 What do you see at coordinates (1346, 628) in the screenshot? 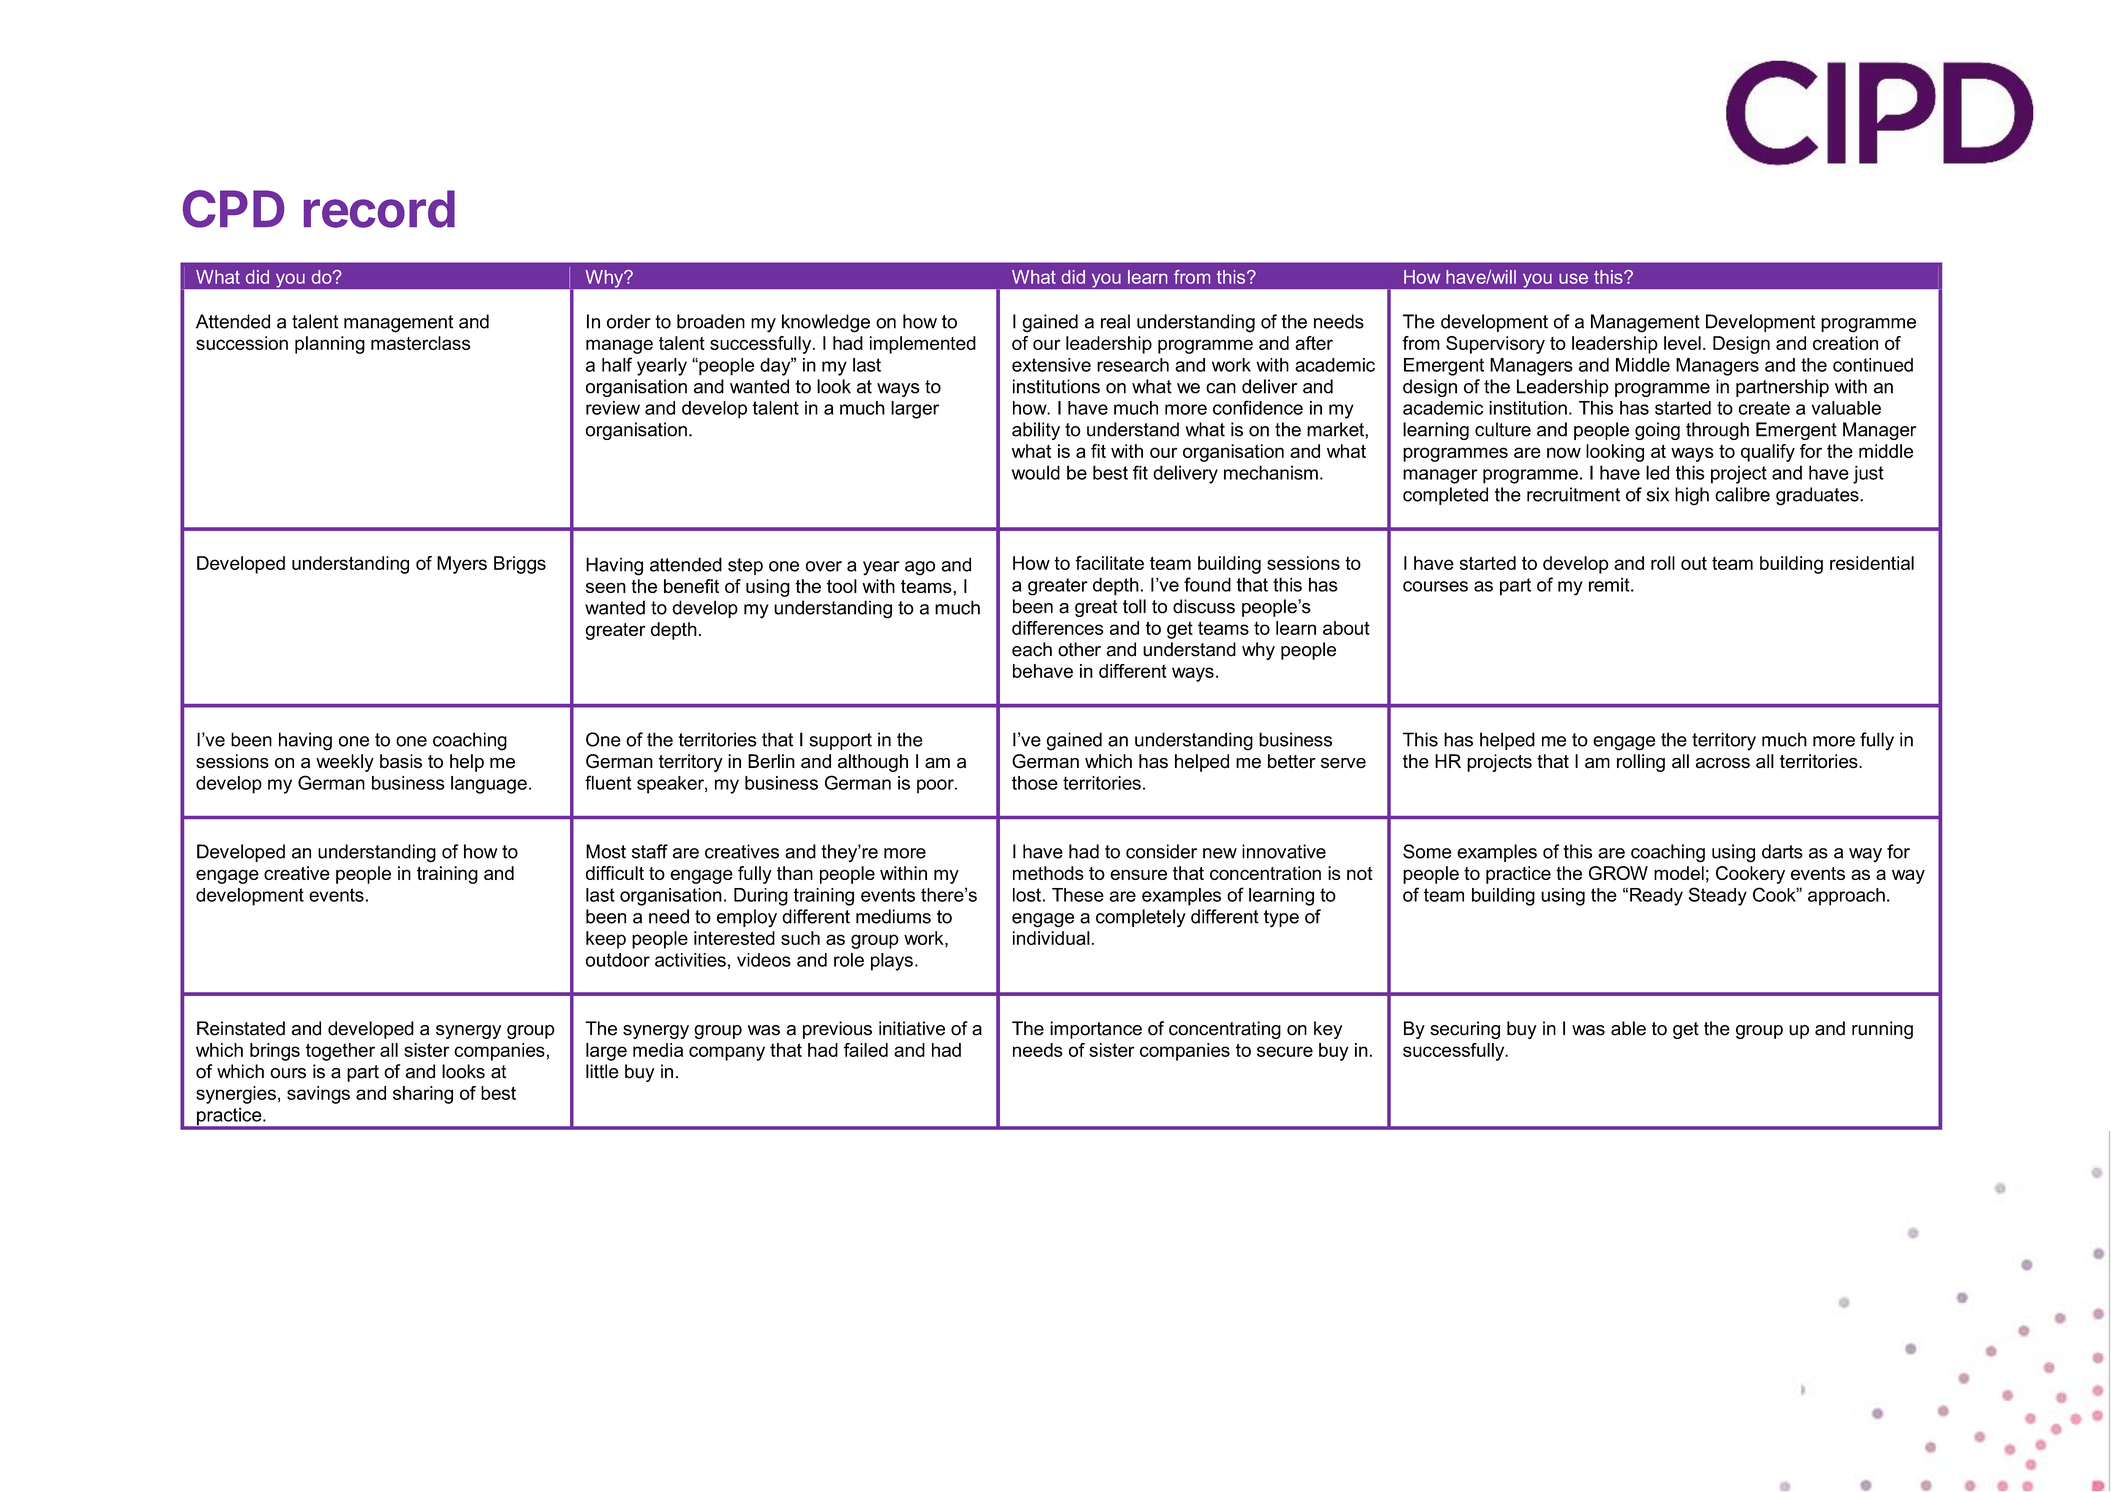
I see `about` at bounding box center [1346, 628].
